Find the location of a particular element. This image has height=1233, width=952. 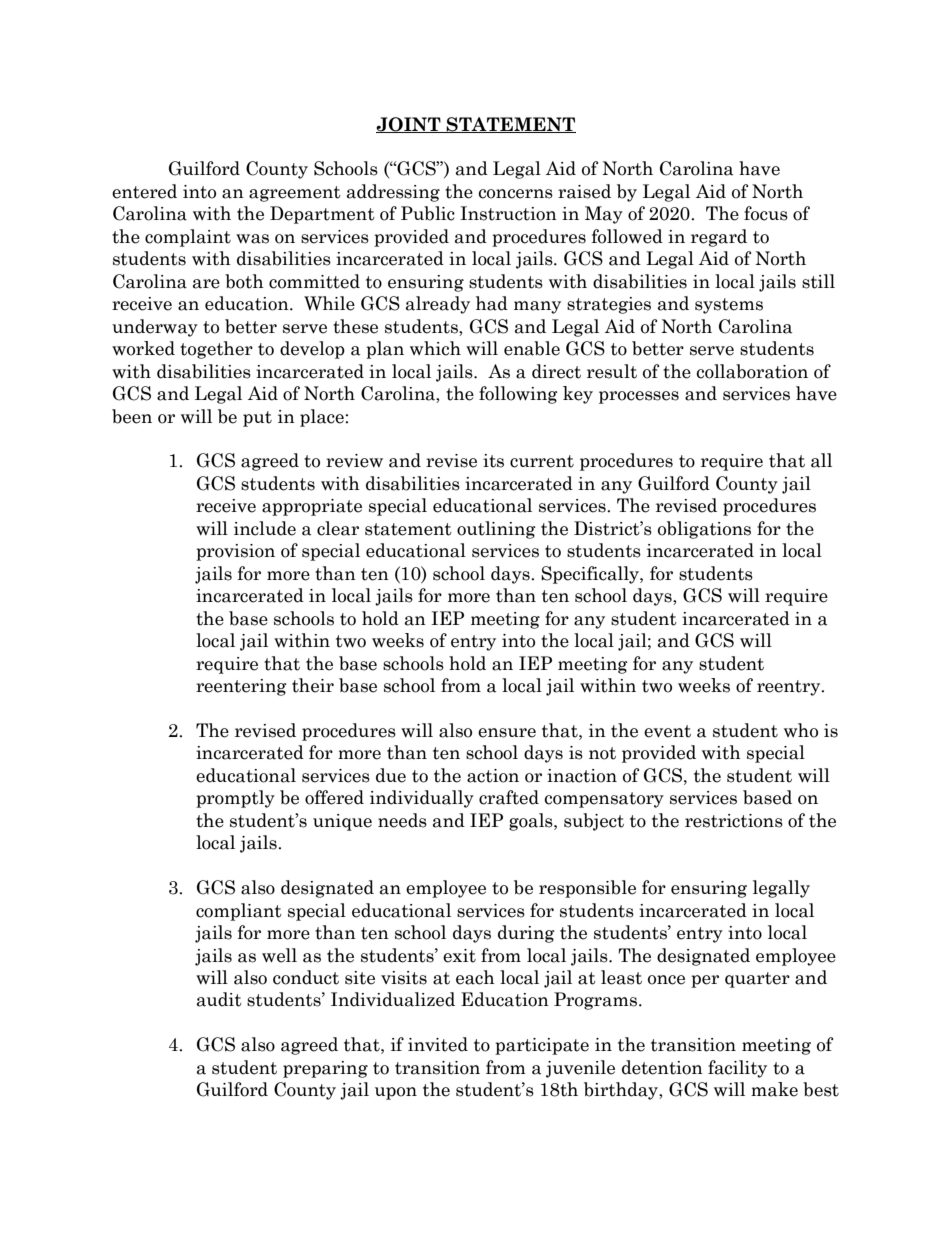

obligations is located at coordinates (704, 530).
